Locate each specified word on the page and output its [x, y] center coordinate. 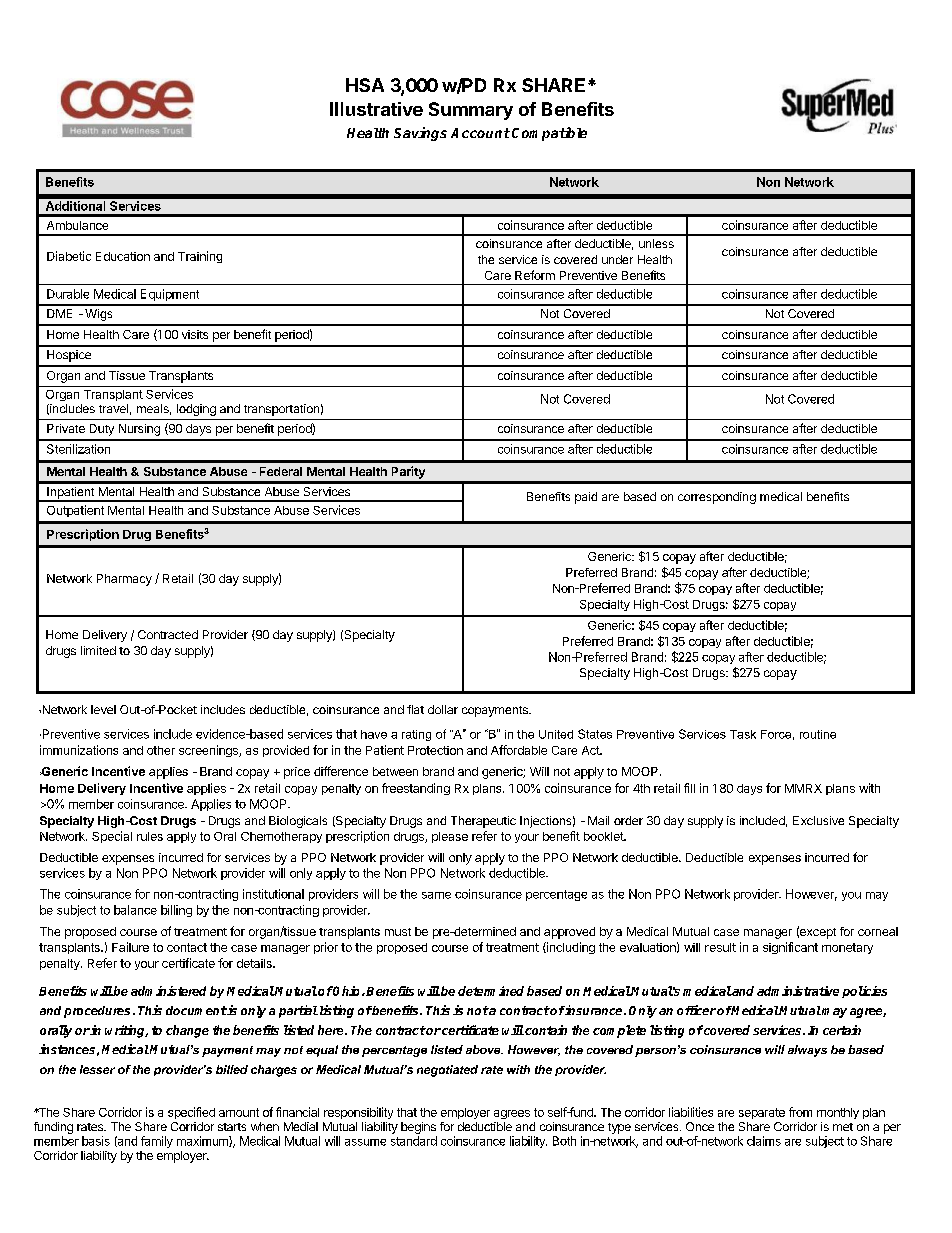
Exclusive [818, 820]
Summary [471, 111]
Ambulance [77, 225]
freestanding [416, 789]
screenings [209, 751]
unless [656, 243]
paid [586, 498]
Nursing [139, 430]
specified [191, 1113]
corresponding [717, 498]
